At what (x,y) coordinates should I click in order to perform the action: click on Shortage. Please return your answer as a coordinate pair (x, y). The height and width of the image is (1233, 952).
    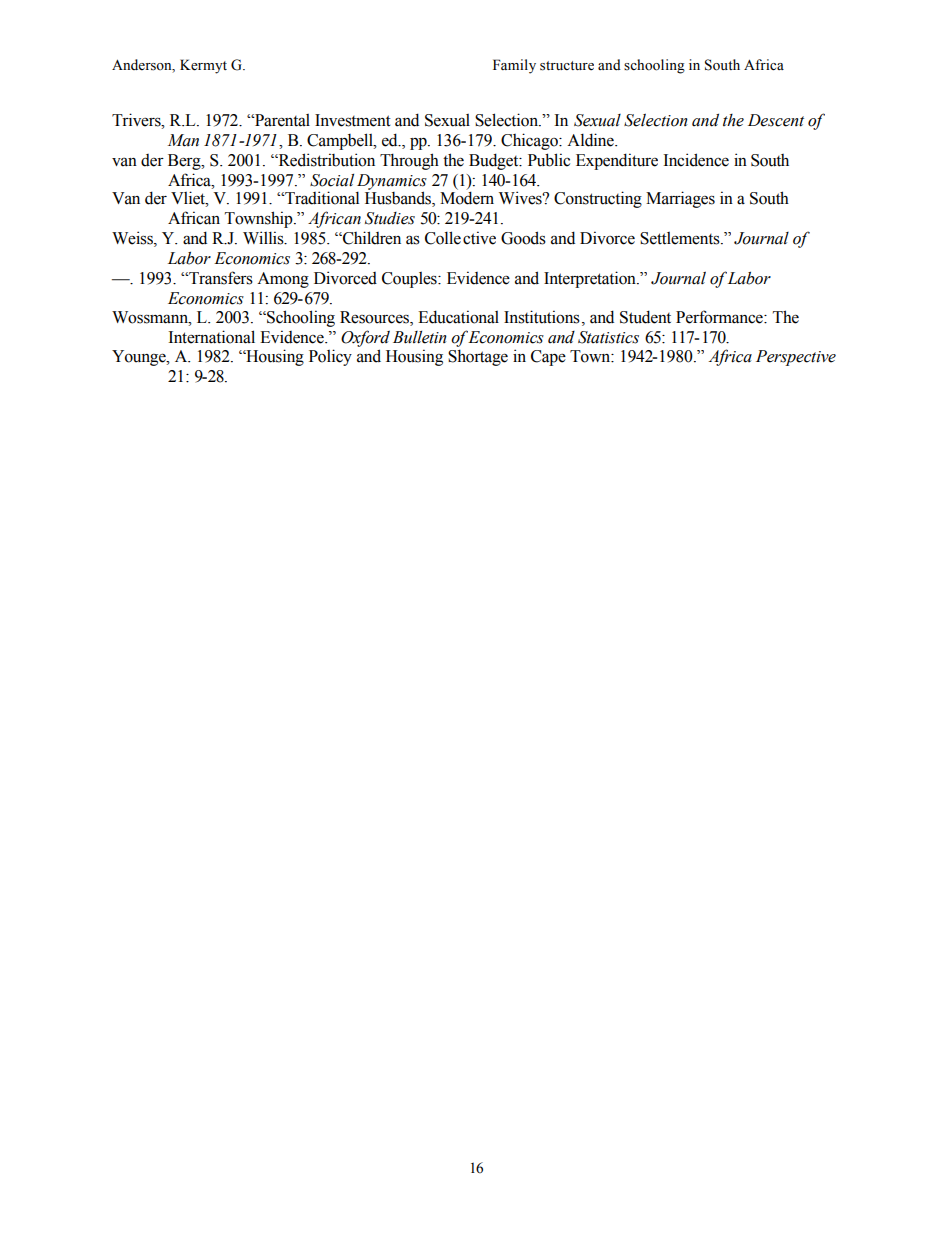
    Looking at the image, I should click on (478, 357).
